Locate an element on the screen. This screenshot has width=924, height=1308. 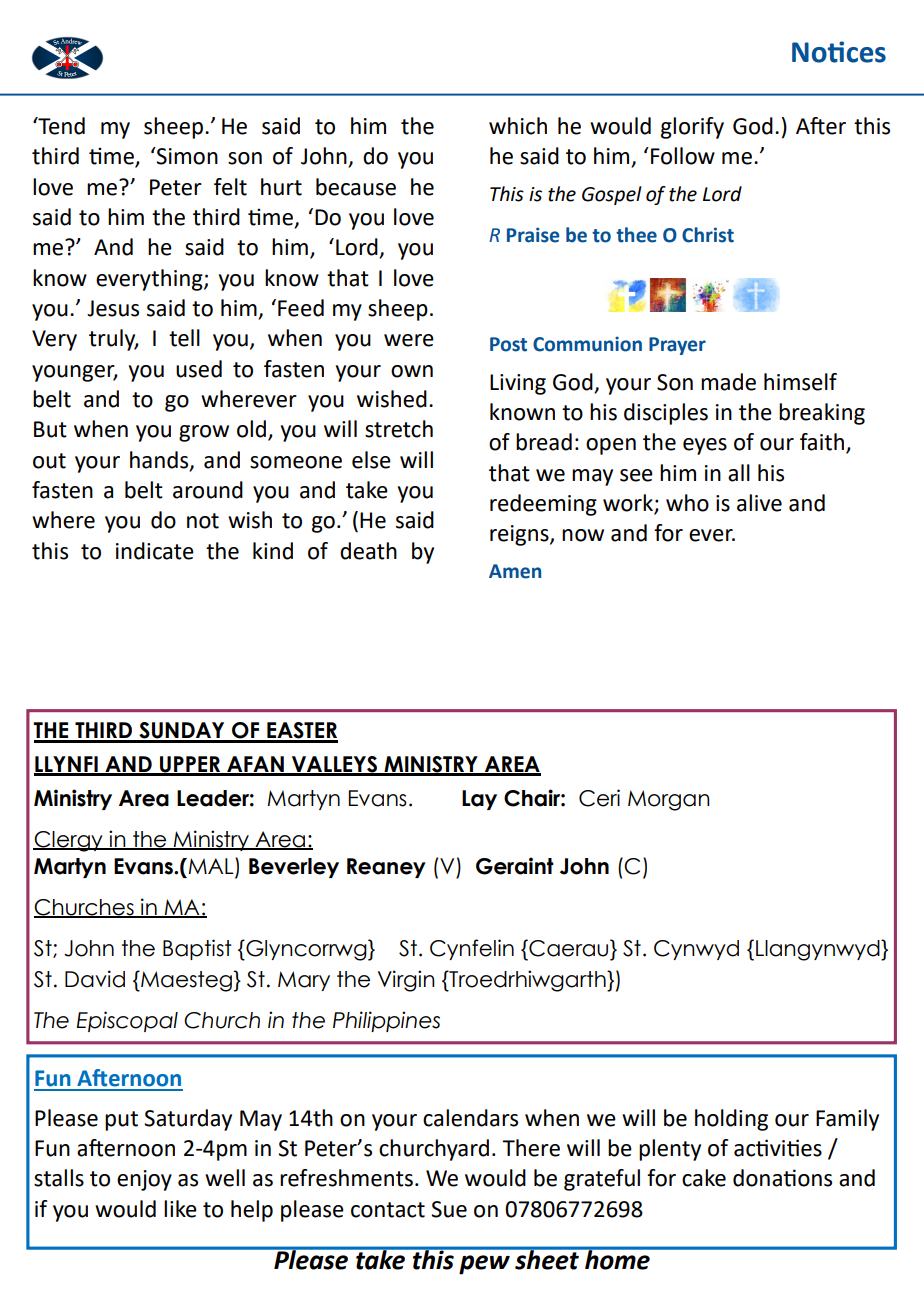
glorify is located at coordinates (692, 128).
